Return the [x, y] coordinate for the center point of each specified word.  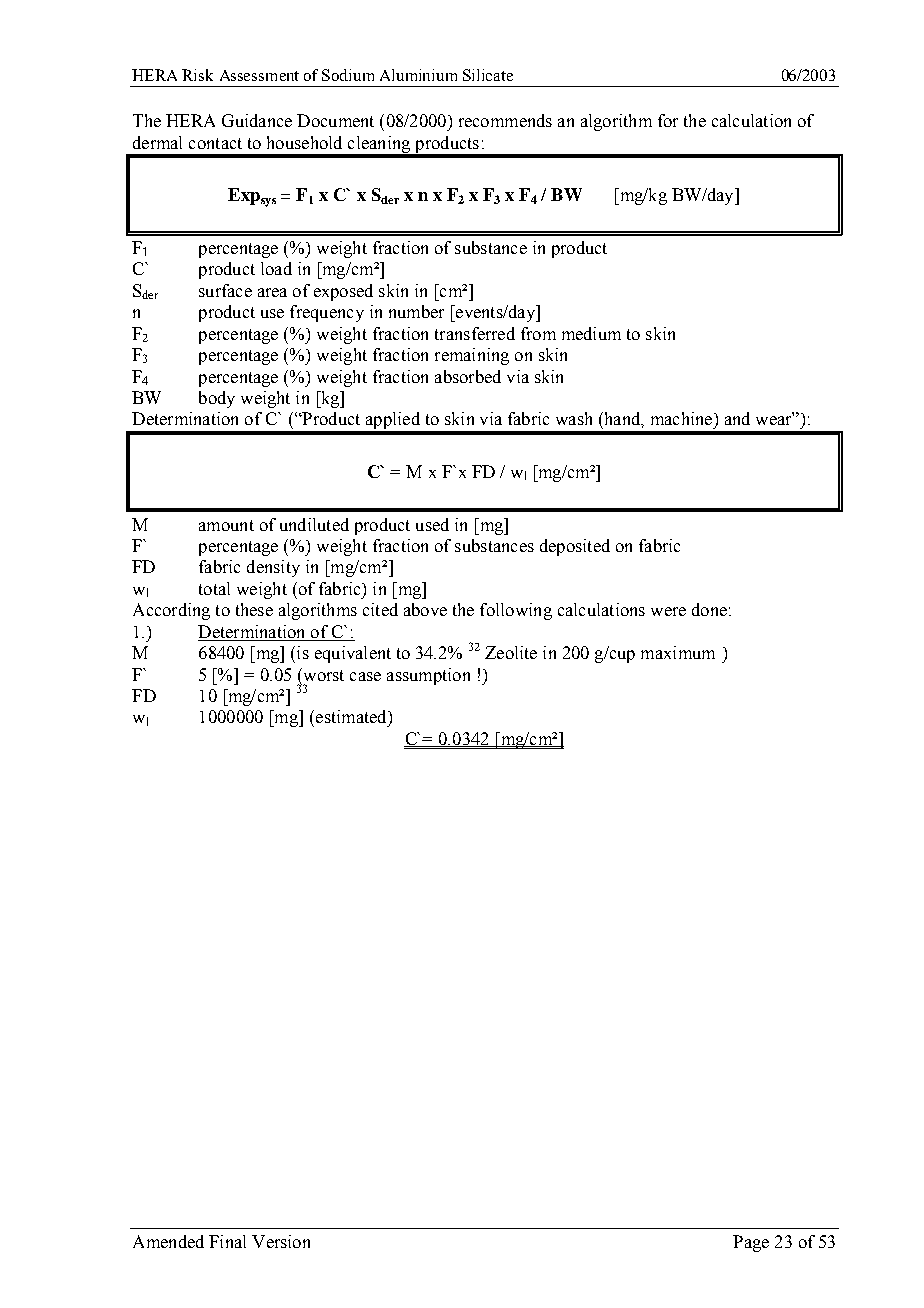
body [217, 399]
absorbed [468, 376]
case [365, 676]
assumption [428, 676]
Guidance [257, 120]
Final [227, 1241]
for [668, 120]
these [254, 609]
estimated [352, 716]
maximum [678, 652]
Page [751, 1243]
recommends [505, 120]
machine [683, 418]
